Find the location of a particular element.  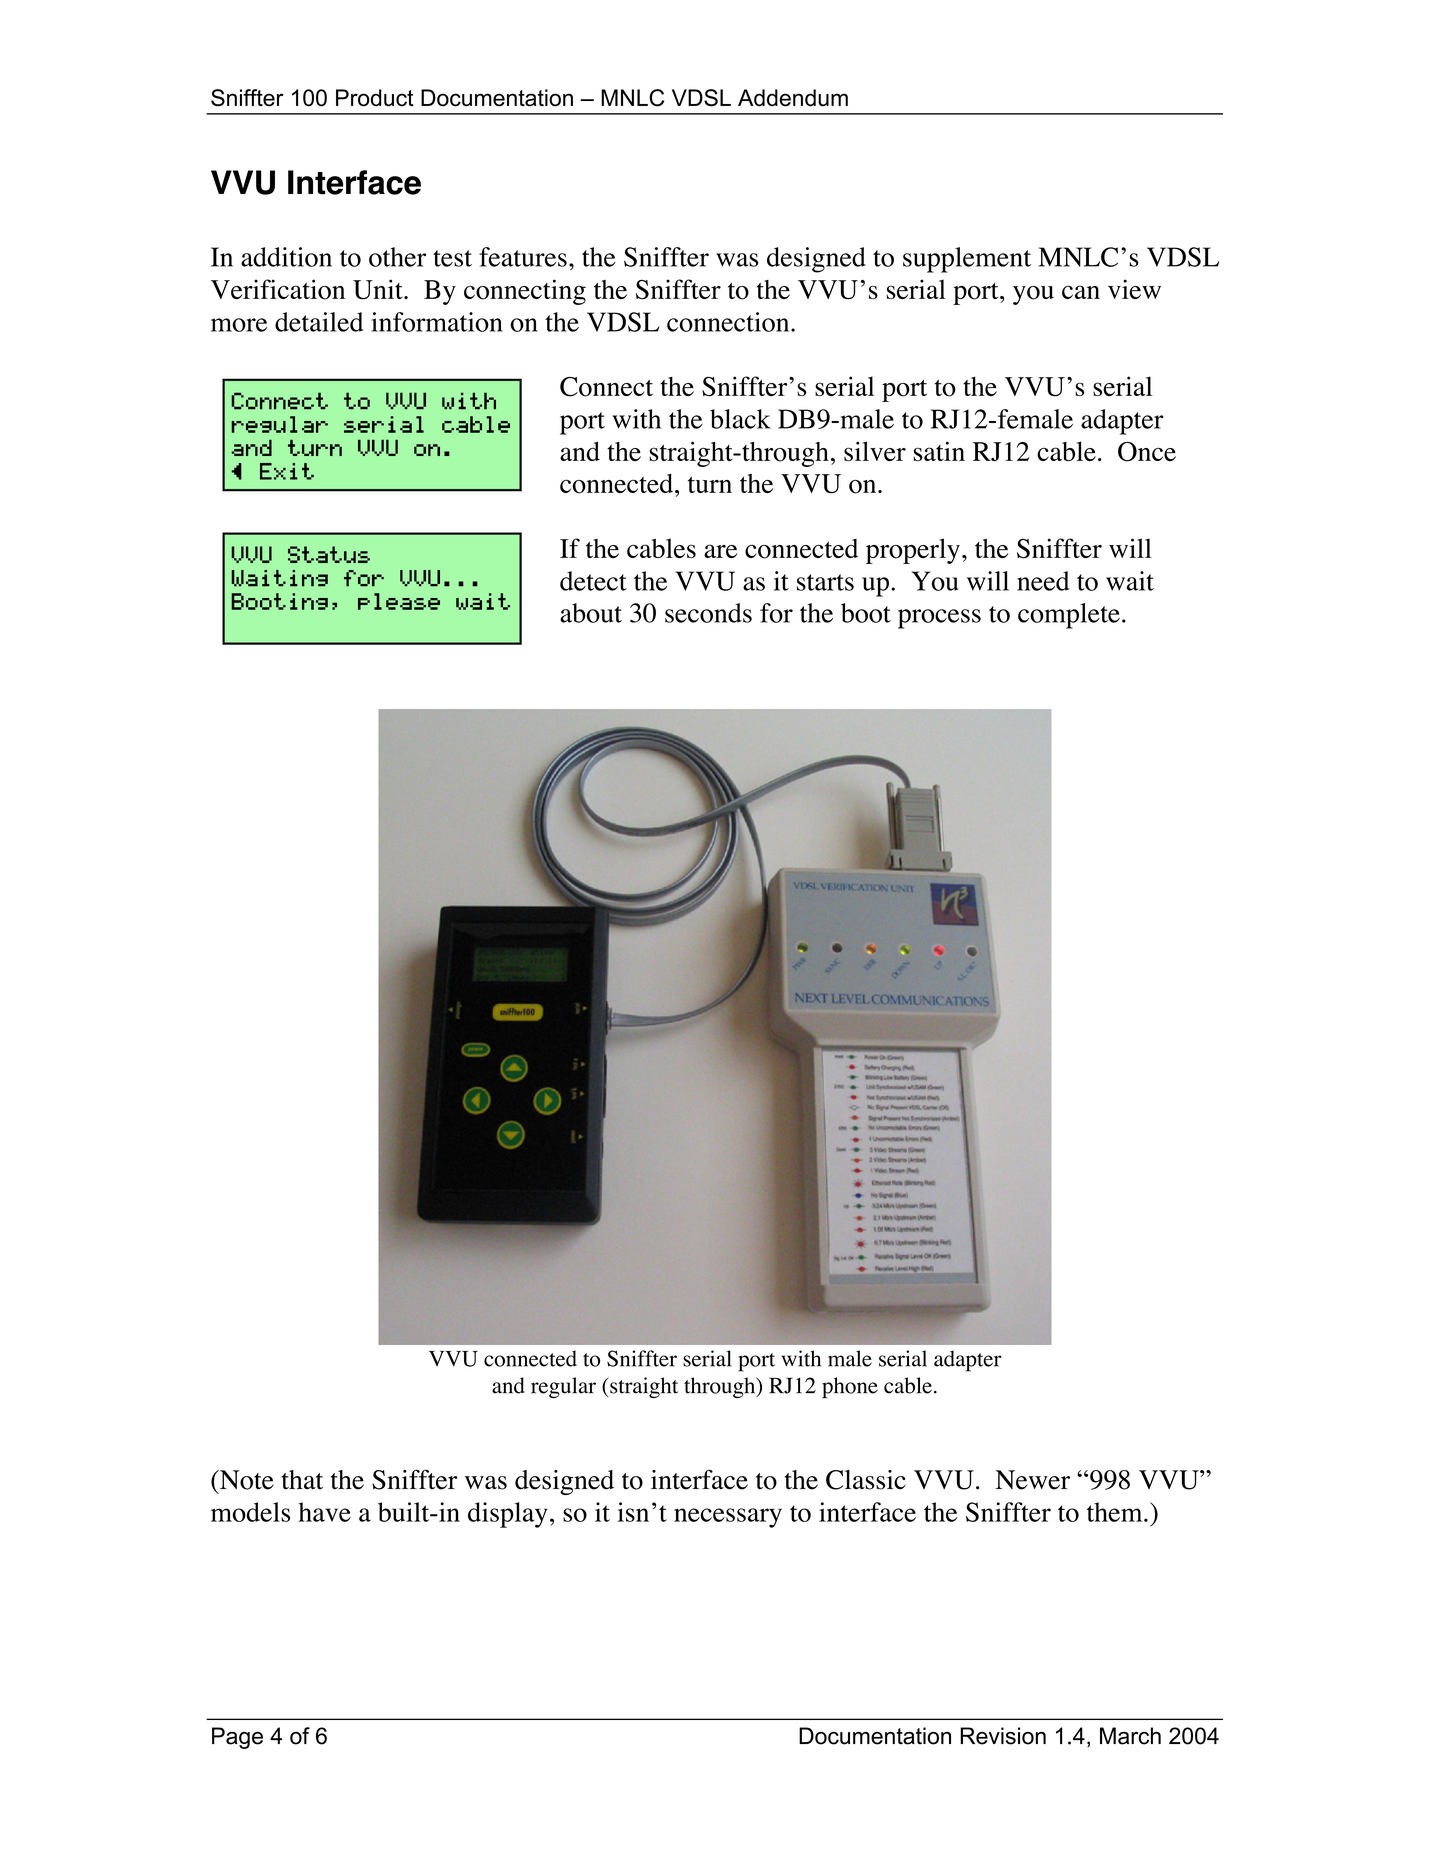

supplement is located at coordinates (967, 260).
